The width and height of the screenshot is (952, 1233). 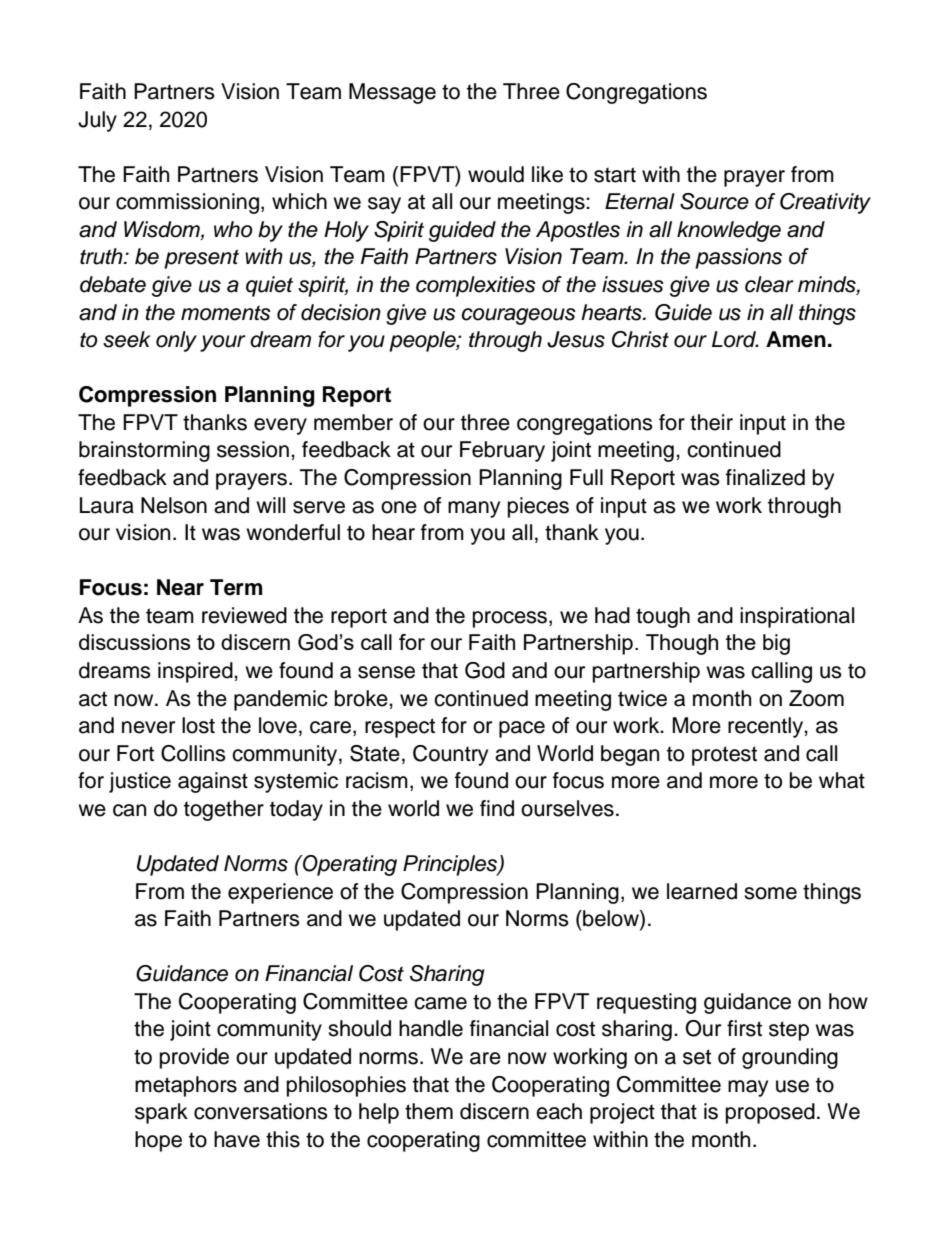 I want to click on Source, so click(x=714, y=201).
